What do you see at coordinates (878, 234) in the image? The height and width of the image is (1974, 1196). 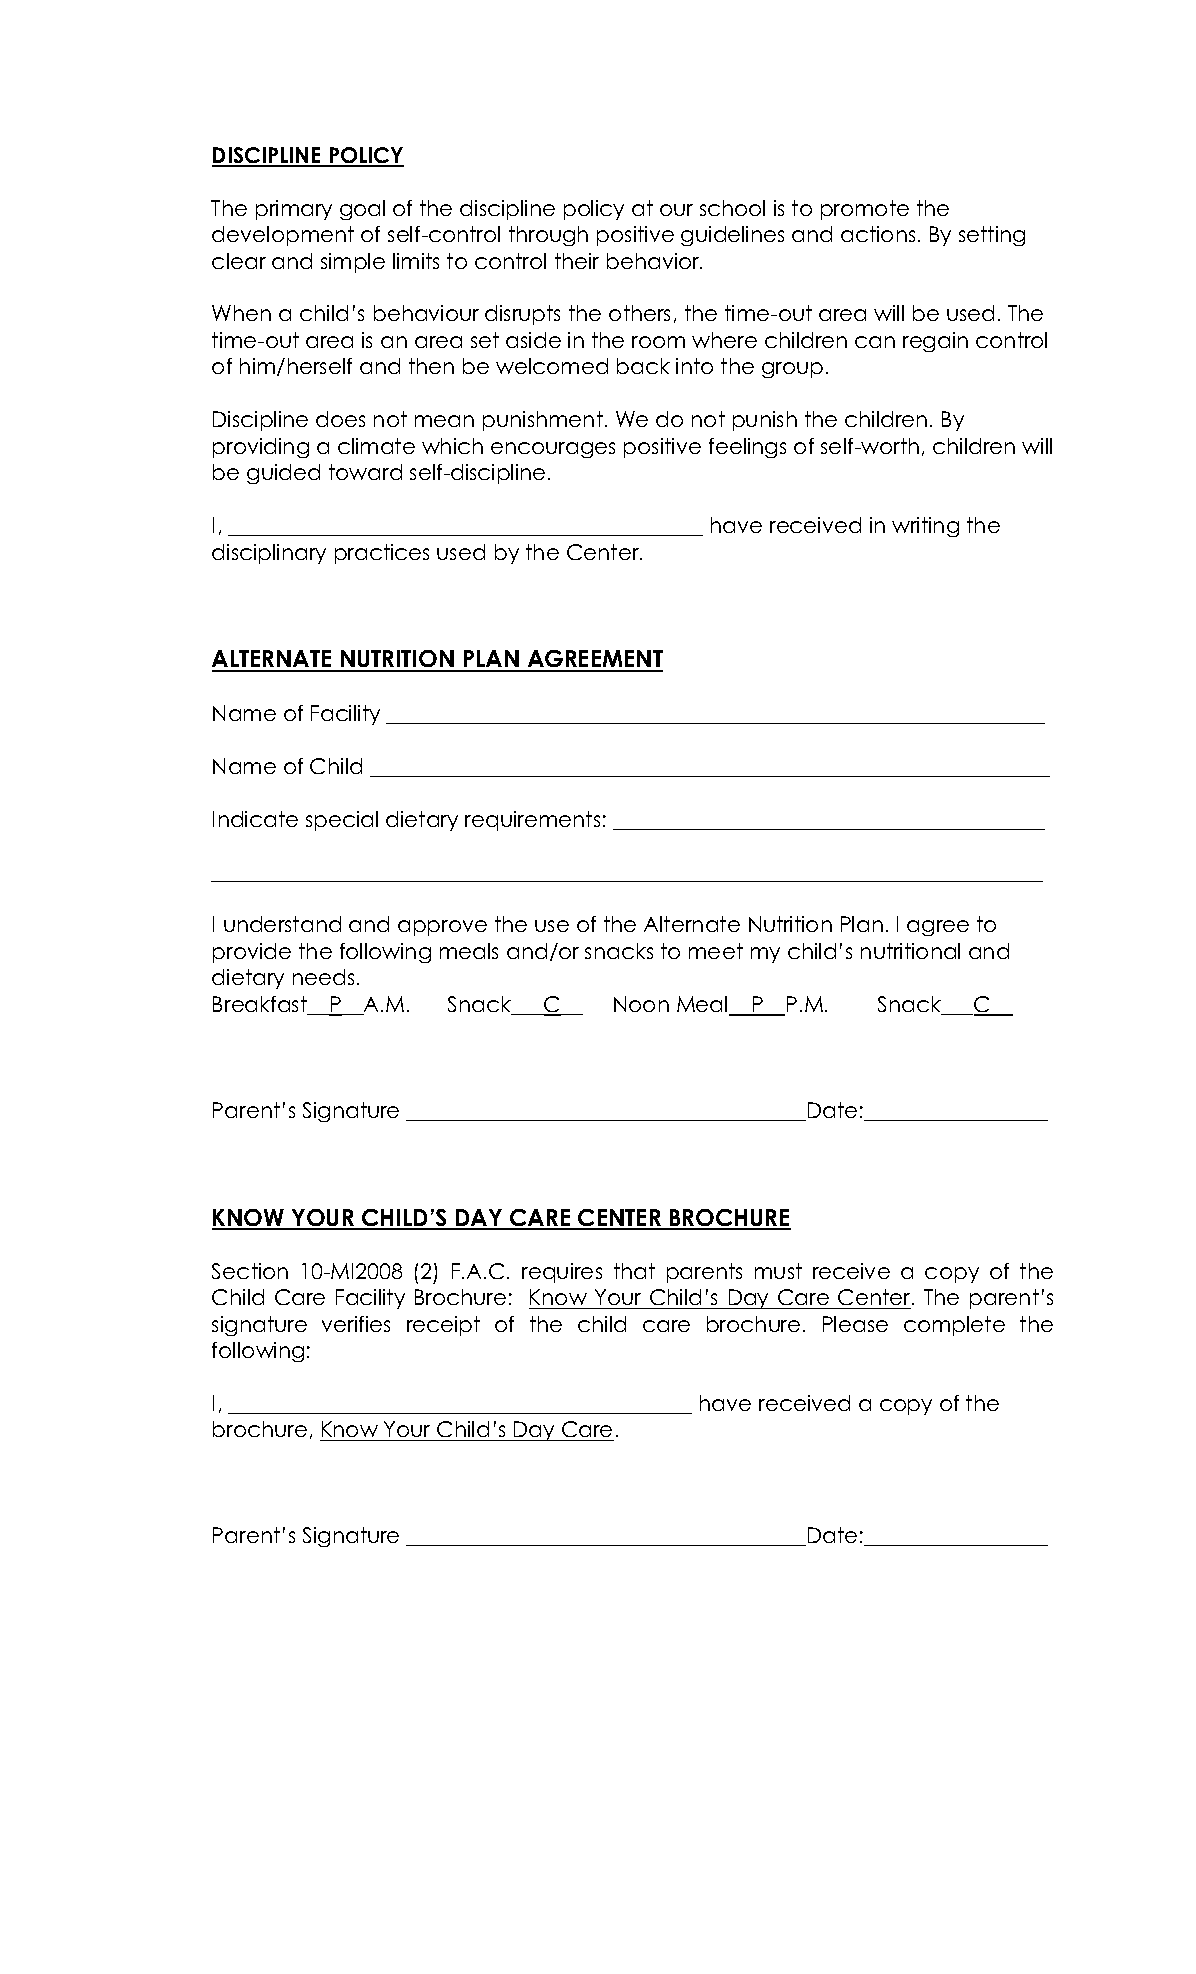 I see `actions` at bounding box center [878, 234].
